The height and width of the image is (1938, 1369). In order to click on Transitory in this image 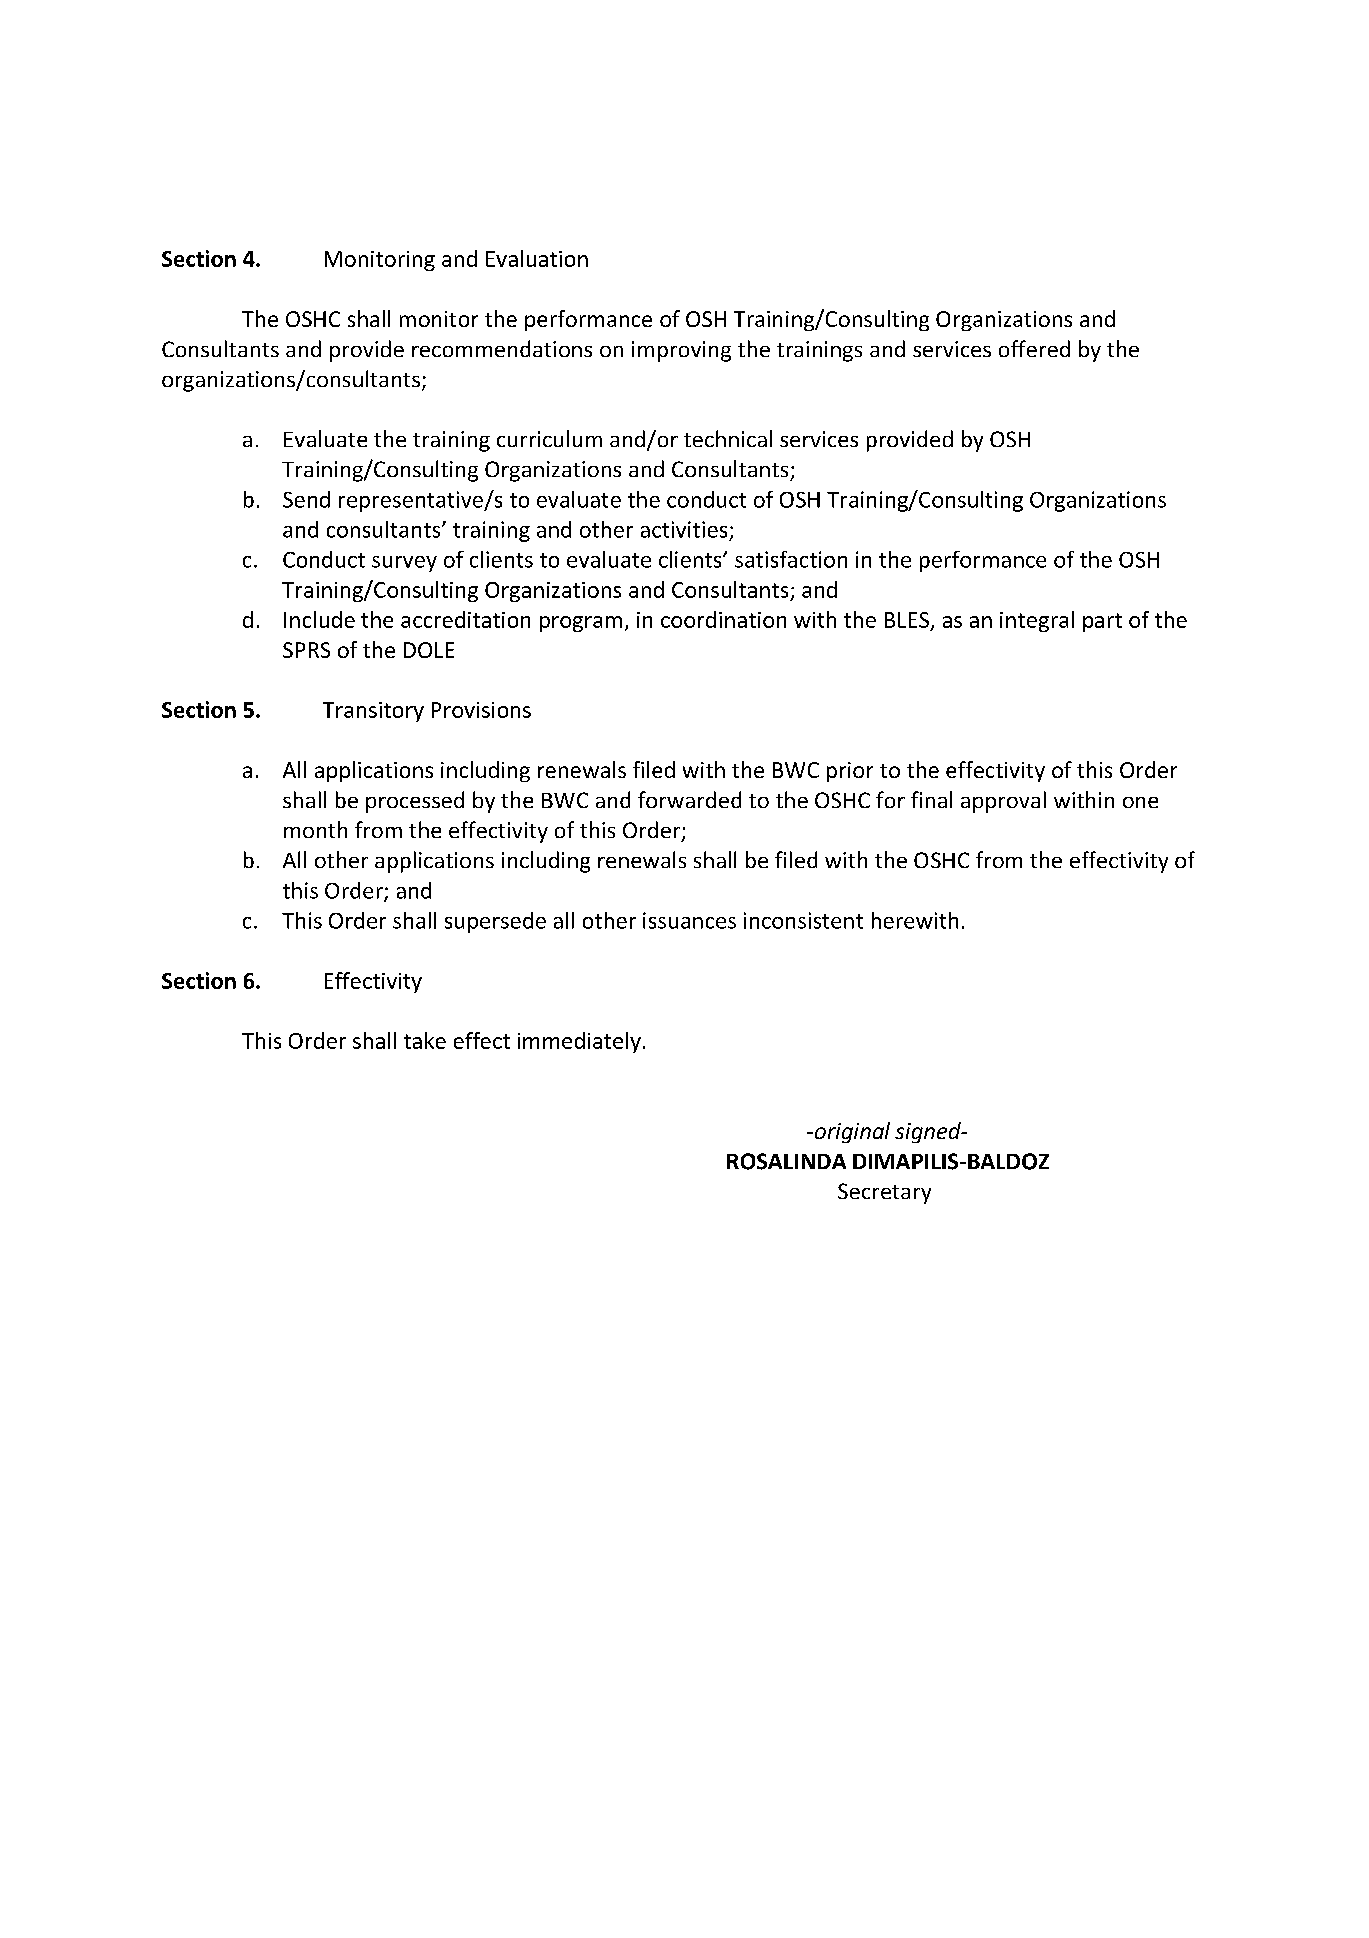, I will do `click(373, 712)`.
